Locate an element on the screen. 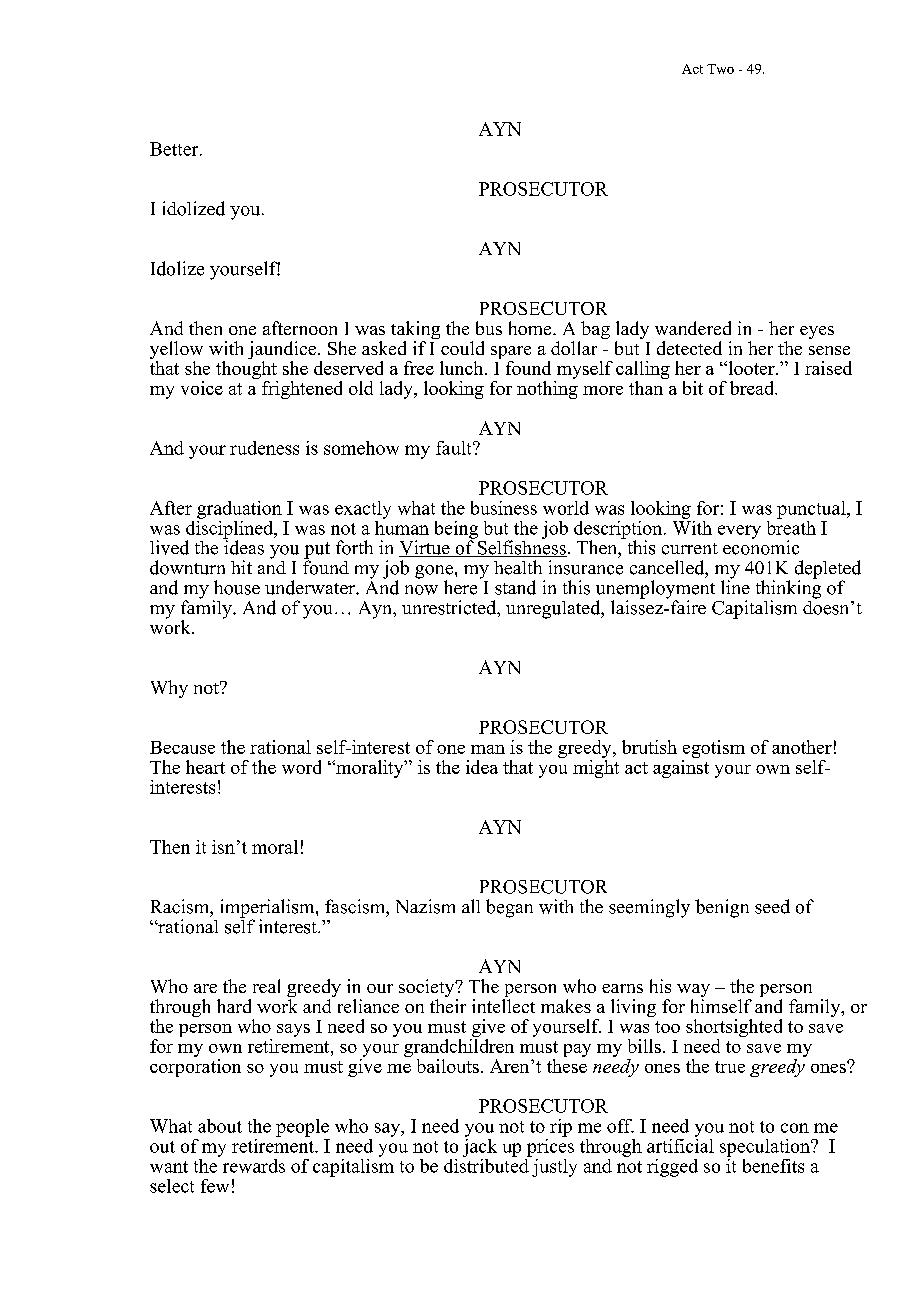  bread is located at coordinates (753, 388).
